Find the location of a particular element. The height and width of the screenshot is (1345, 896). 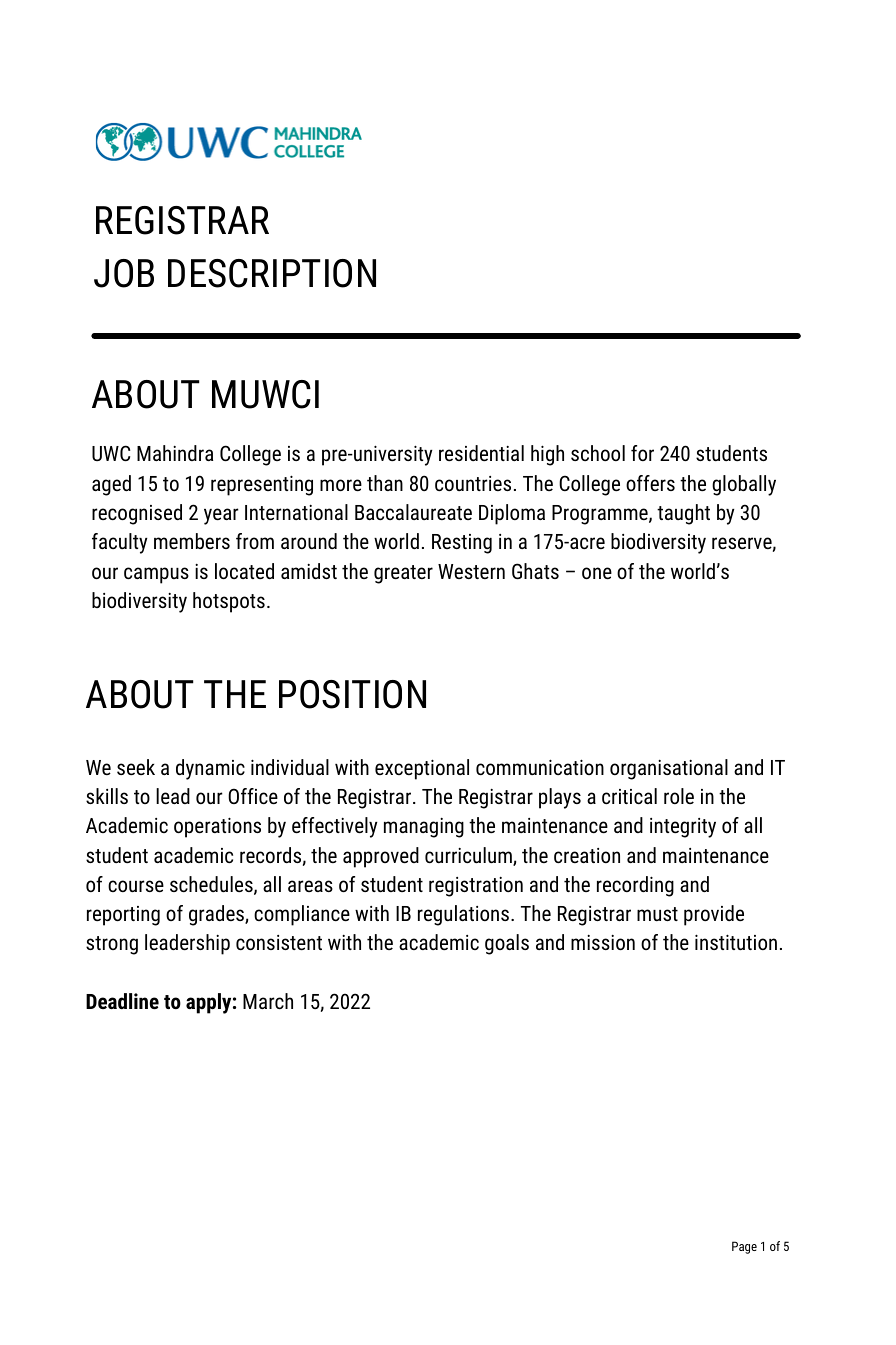

greater is located at coordinates (403, 574).
